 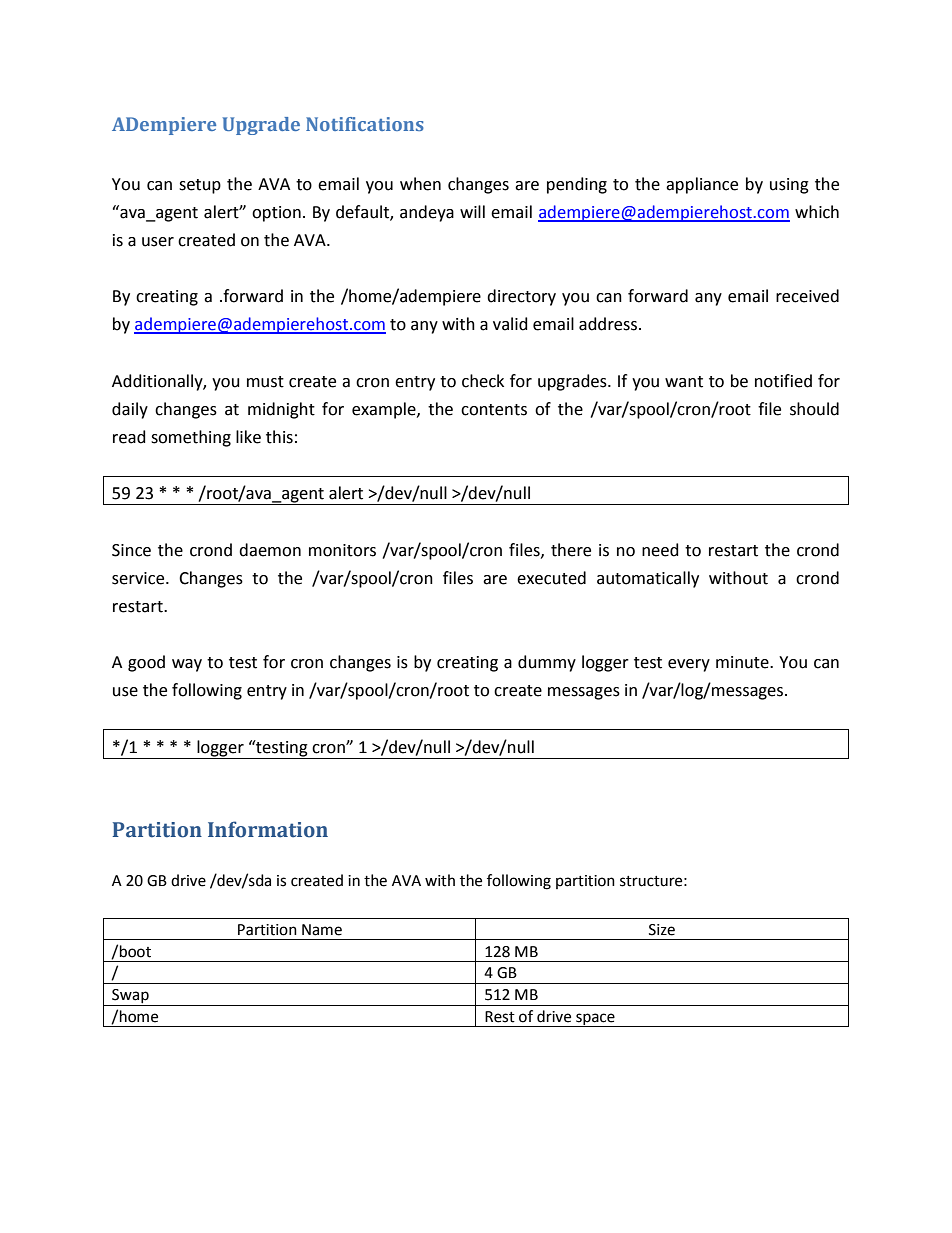 I want to click on Size, so click(x=662, y=930).
